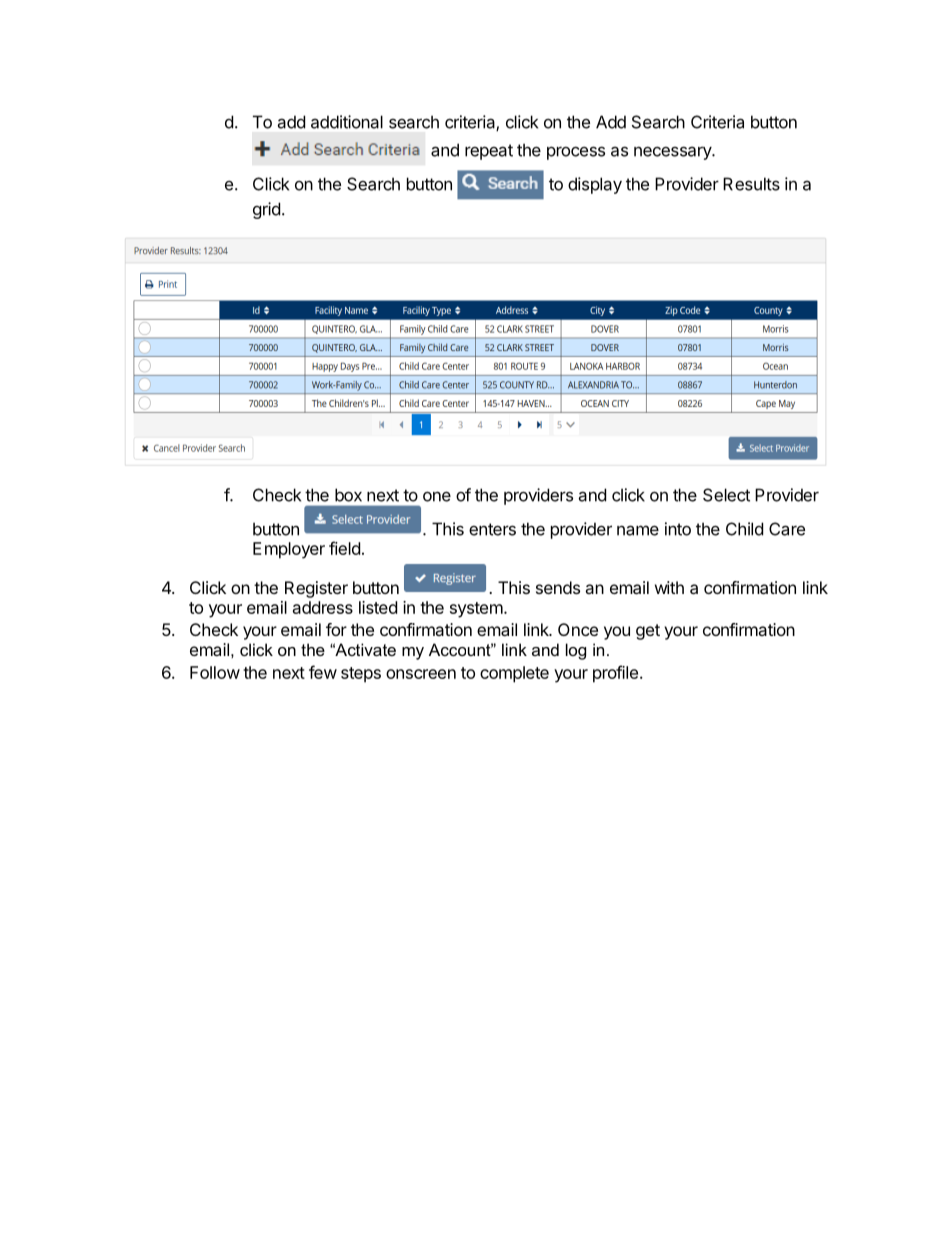 The image size is (952, 1233). Describe the element at coordinates (673, 153) in the image. I see `necessary` at that location.
